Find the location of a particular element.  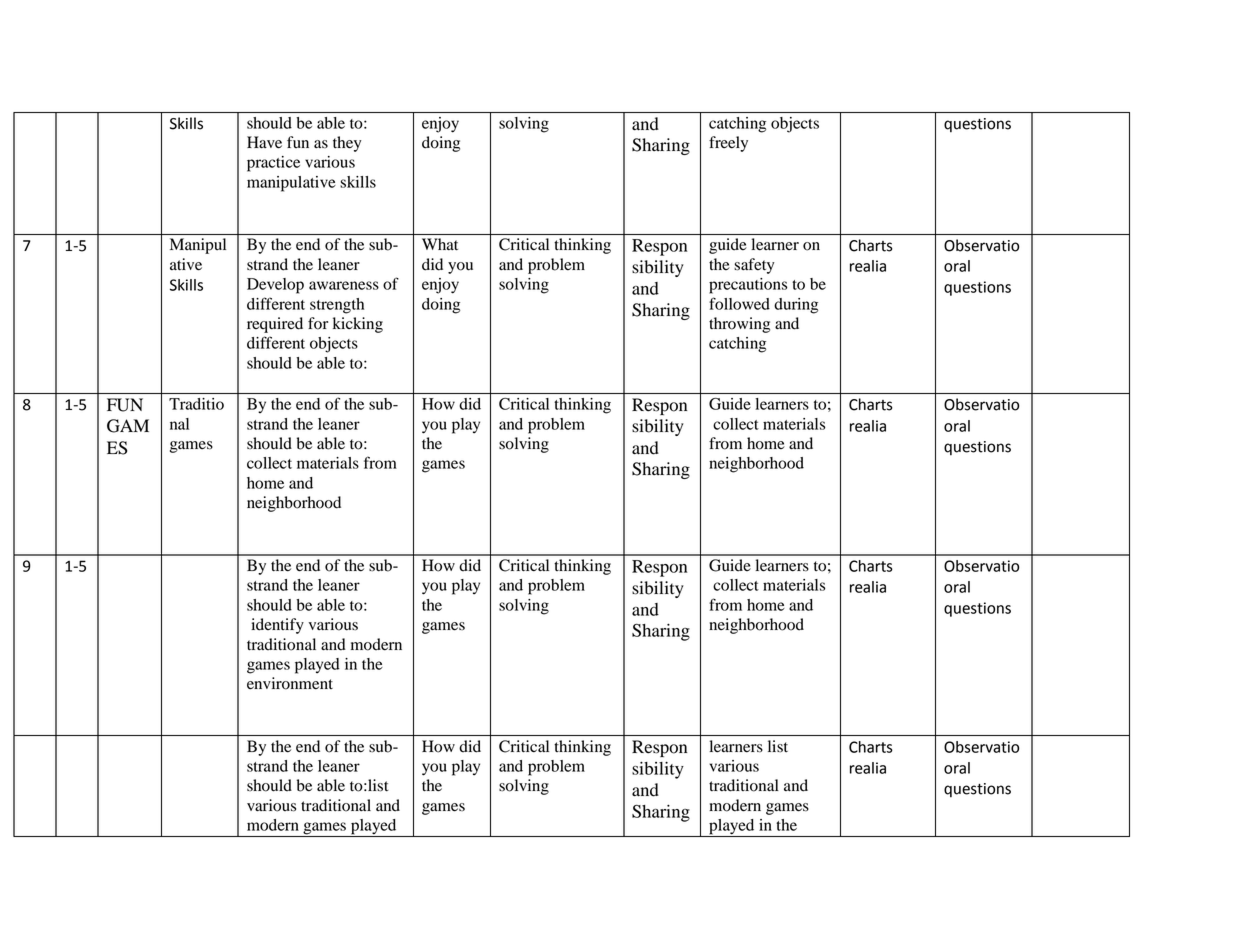

environment is located at coordinates (290, 683).
